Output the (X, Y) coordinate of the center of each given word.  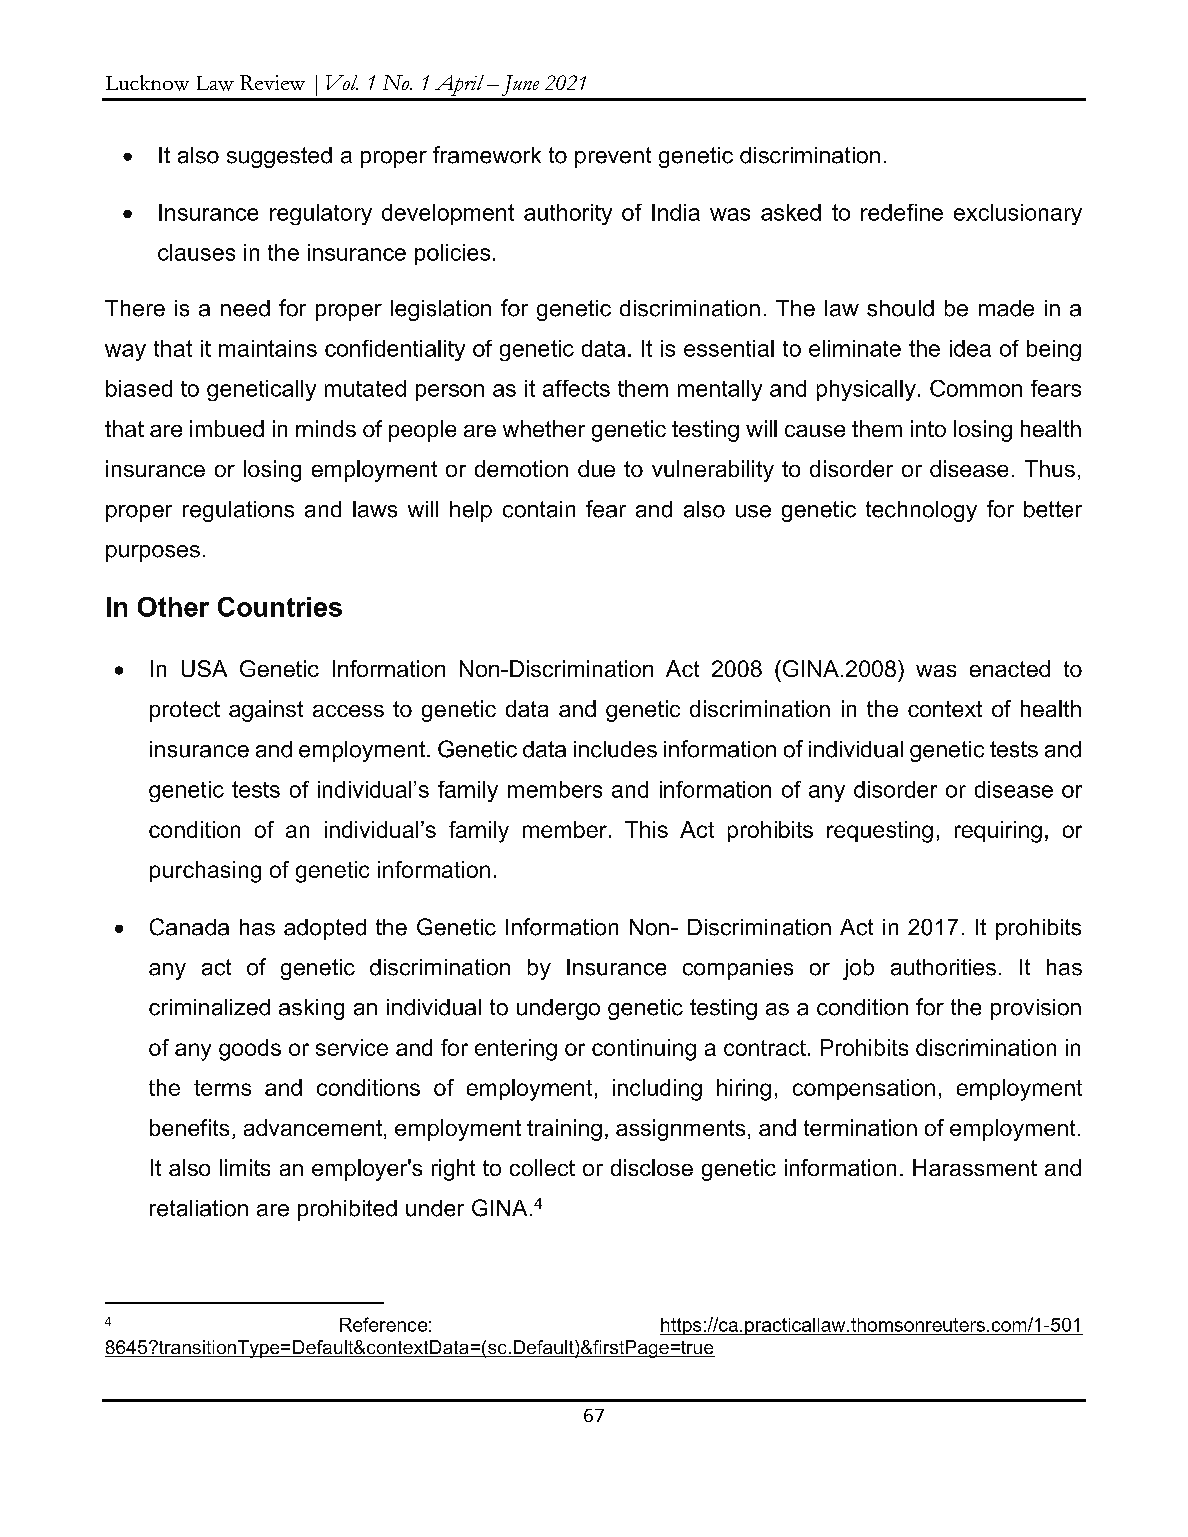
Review (272, 82)
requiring (998, 832)
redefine (902, 212)
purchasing (205, 872)
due (596, 468)
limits (245, 1167)
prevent (613, 157)
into (928, 428)
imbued (227, 428)
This (646, 829)
